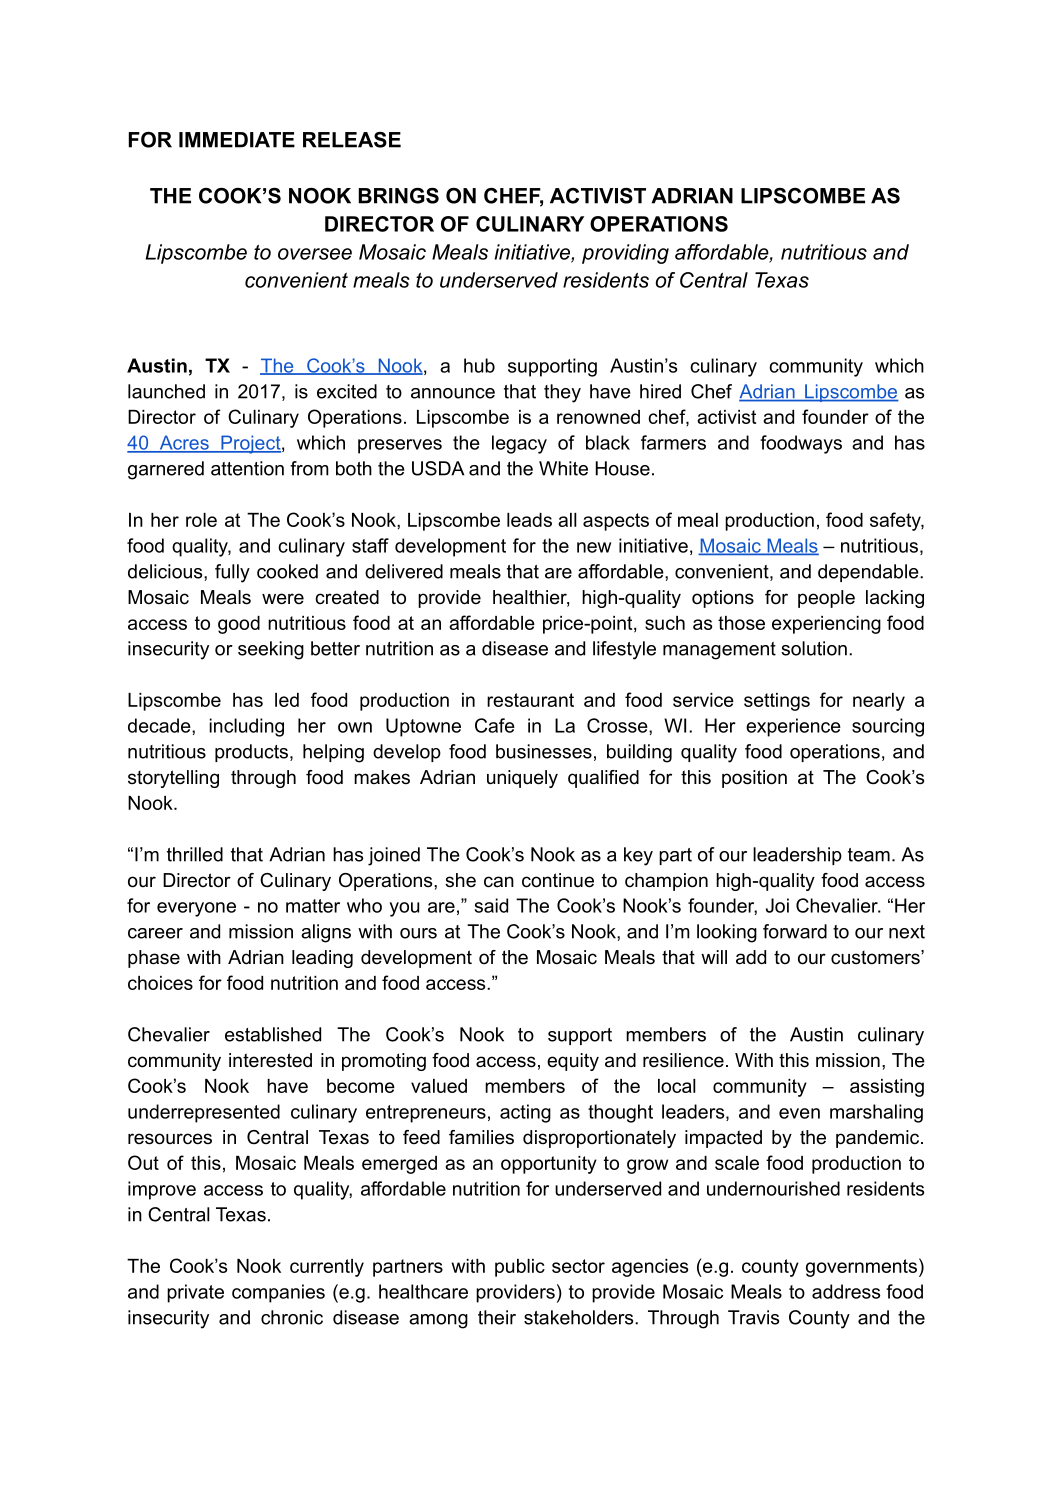  What do you see at coordinates (237, 140) in the image?
I see `IMMEDIATE` at bounding box center [237, 140].
